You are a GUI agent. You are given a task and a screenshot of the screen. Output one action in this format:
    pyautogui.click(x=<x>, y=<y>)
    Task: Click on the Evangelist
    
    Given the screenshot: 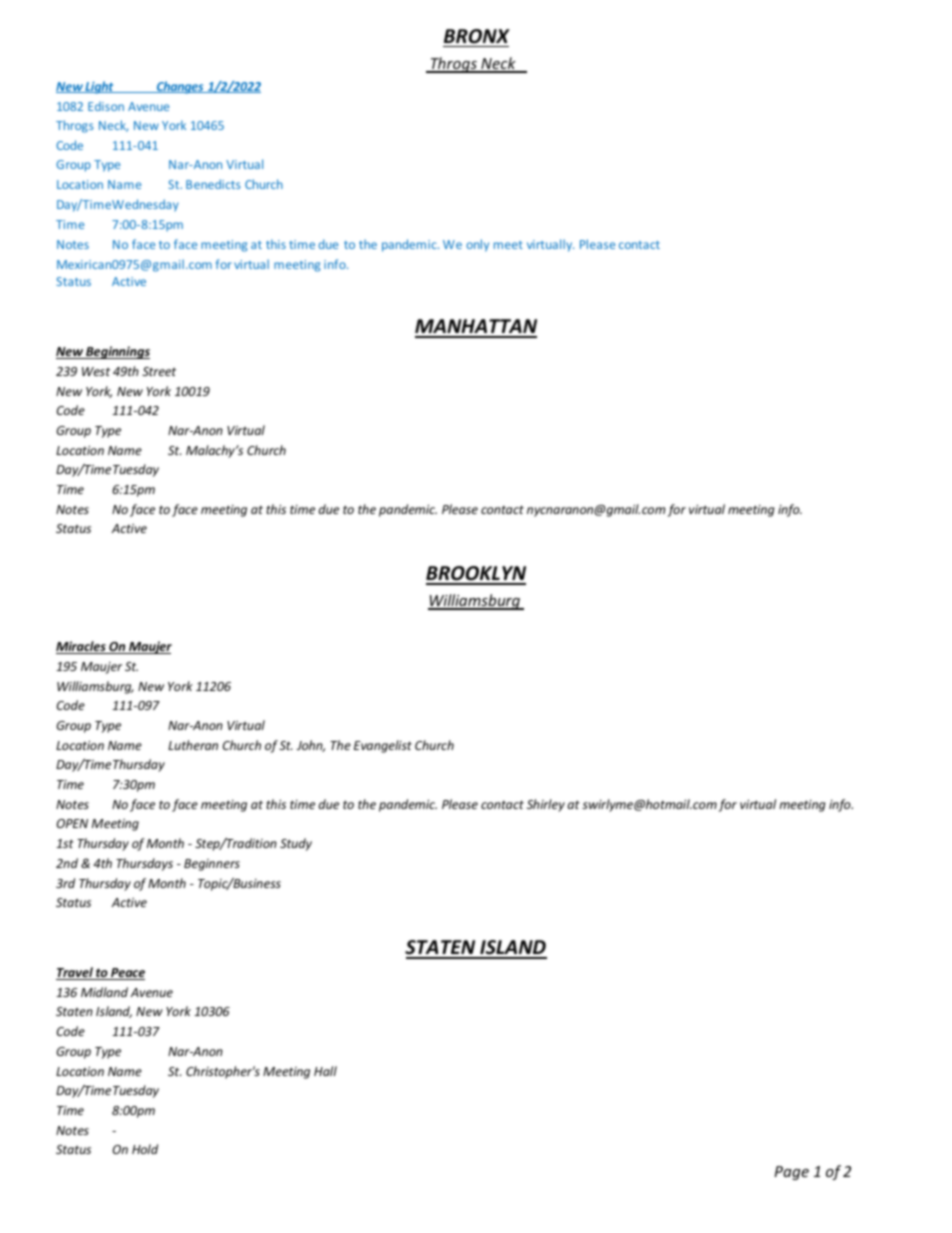 What is the action you would take?
    pyautogui.click(x=383, y=746)
